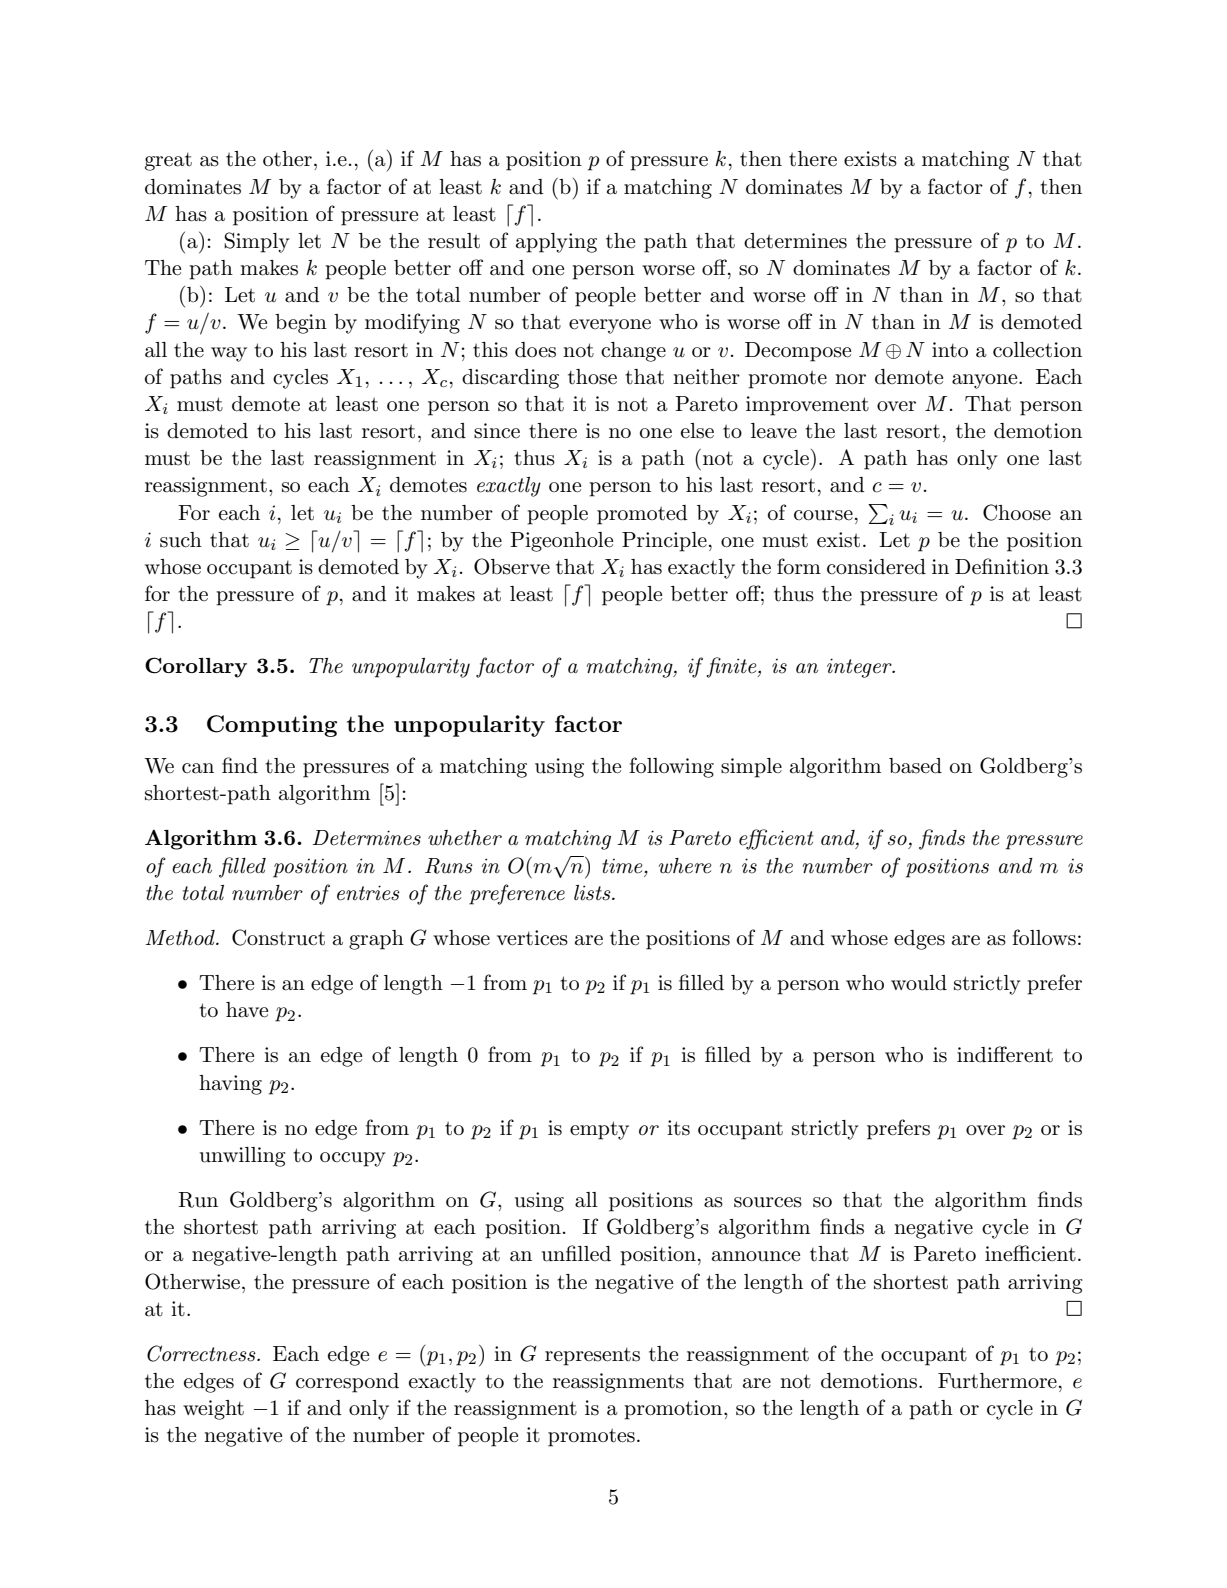 This image has height=1588, width=1227. What do you see at coordinates (230, 1085) in the image?
I see `having` at bounding box center [230, 1085].
